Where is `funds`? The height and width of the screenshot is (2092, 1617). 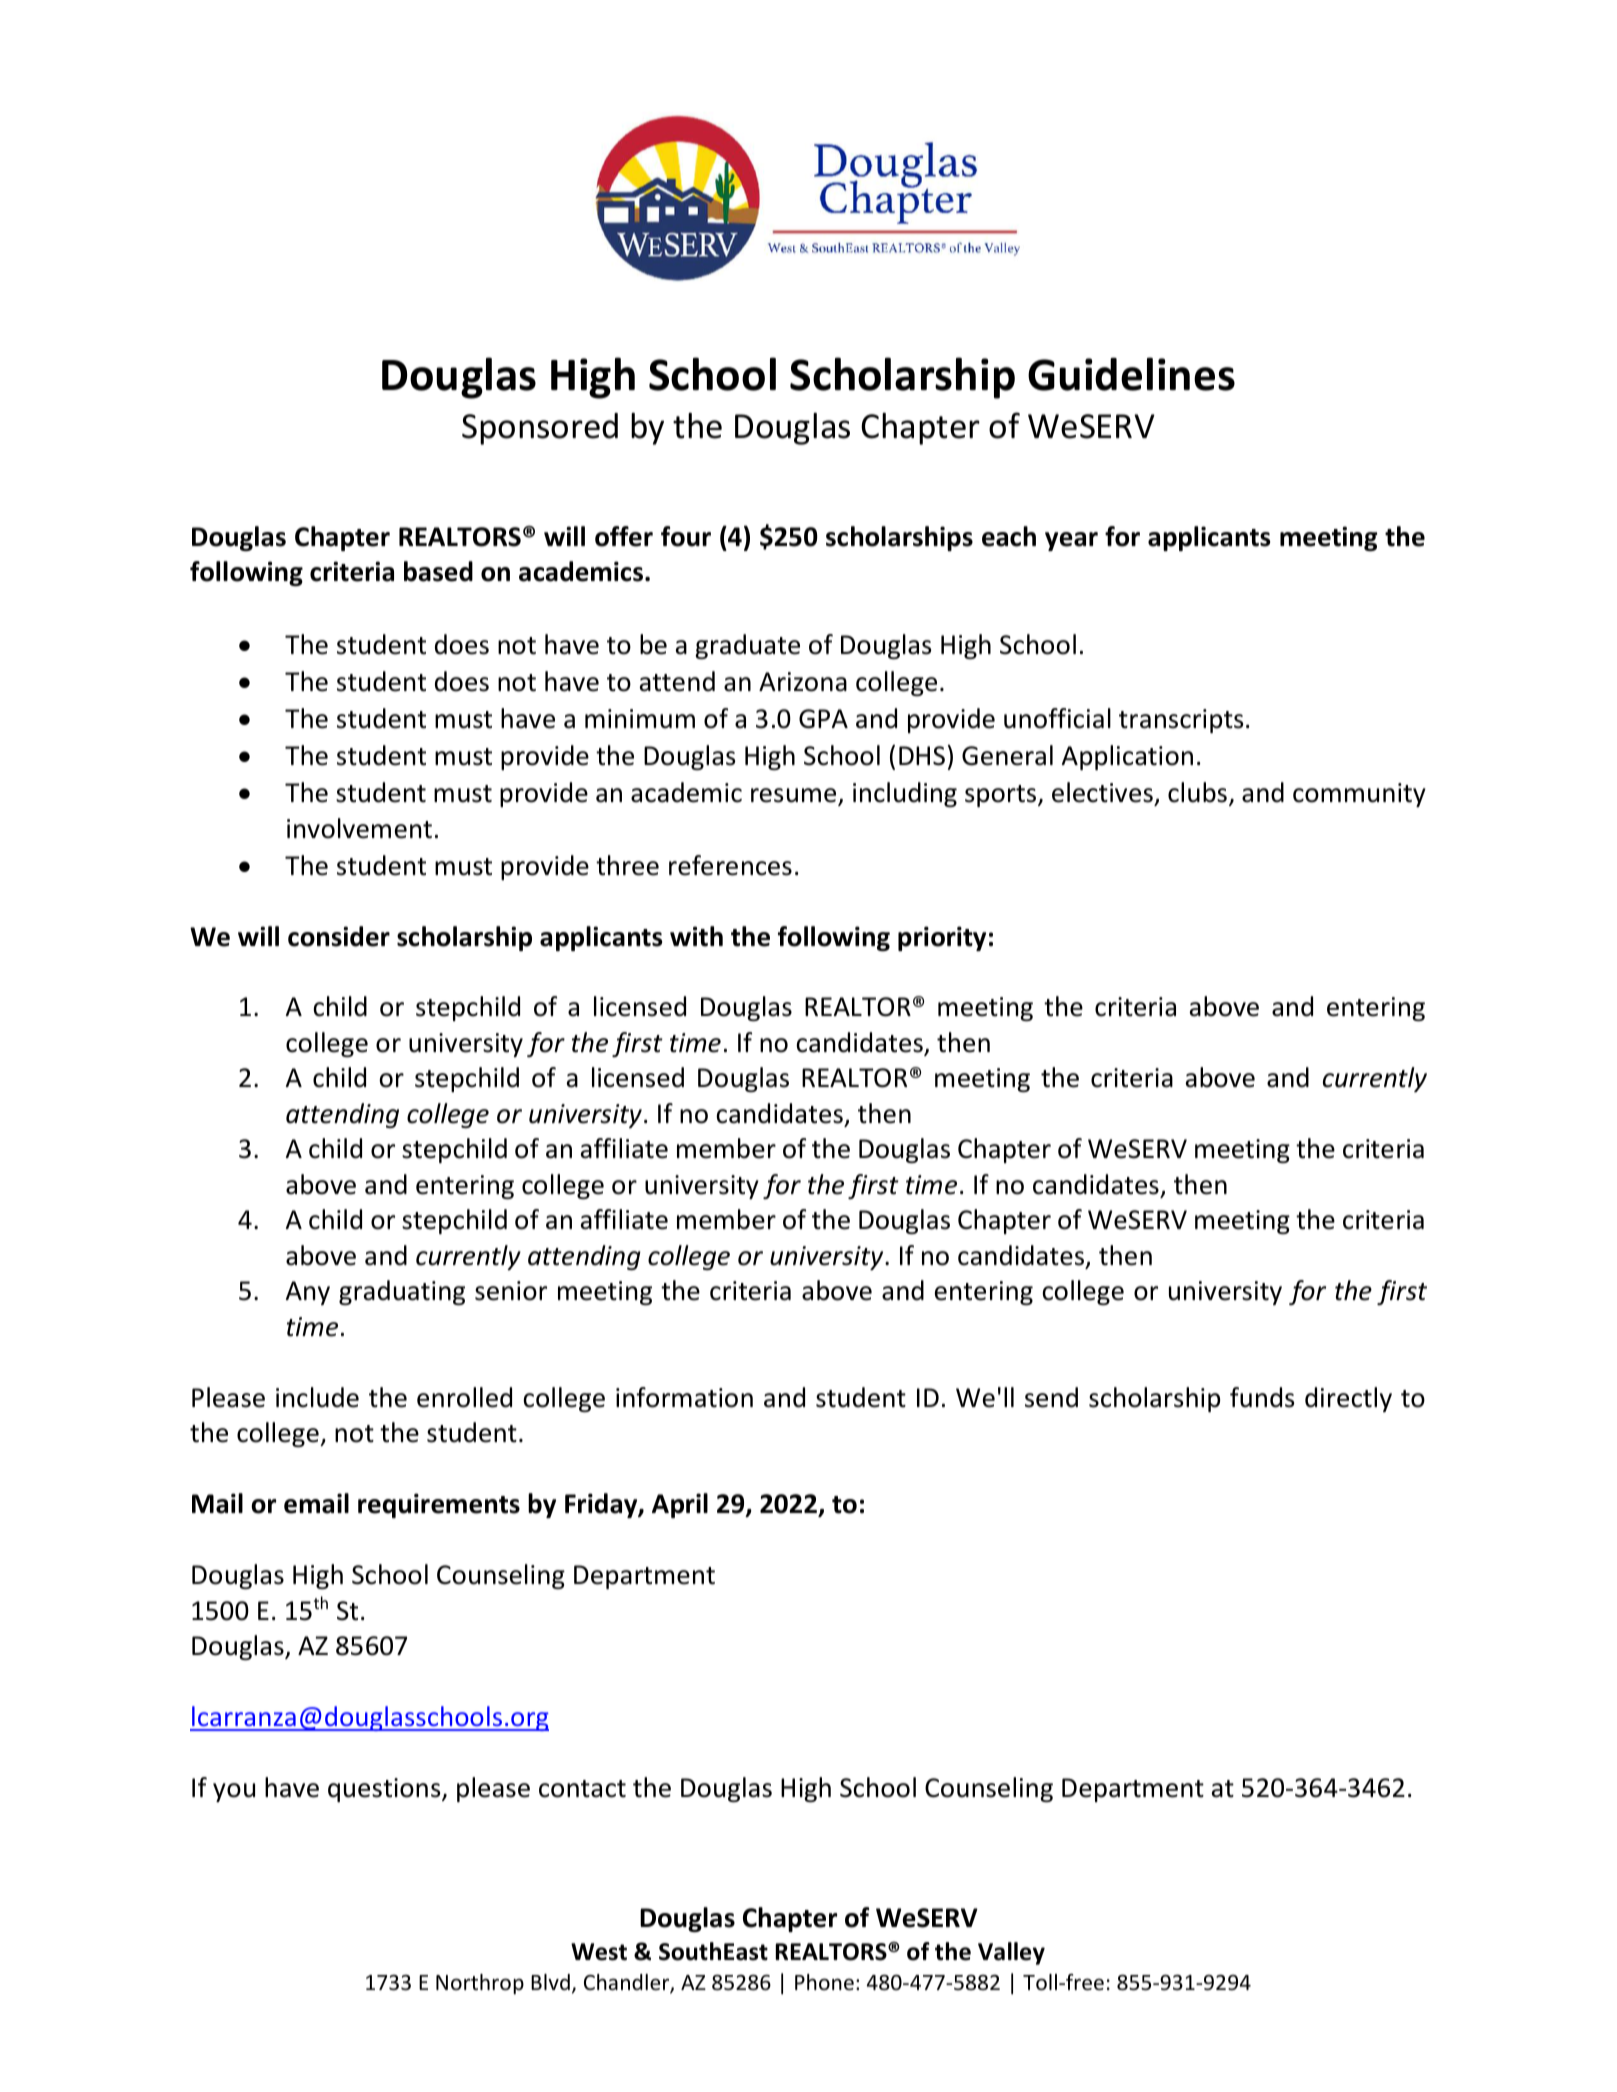 funds is located at coordinates (1262, 1397).
